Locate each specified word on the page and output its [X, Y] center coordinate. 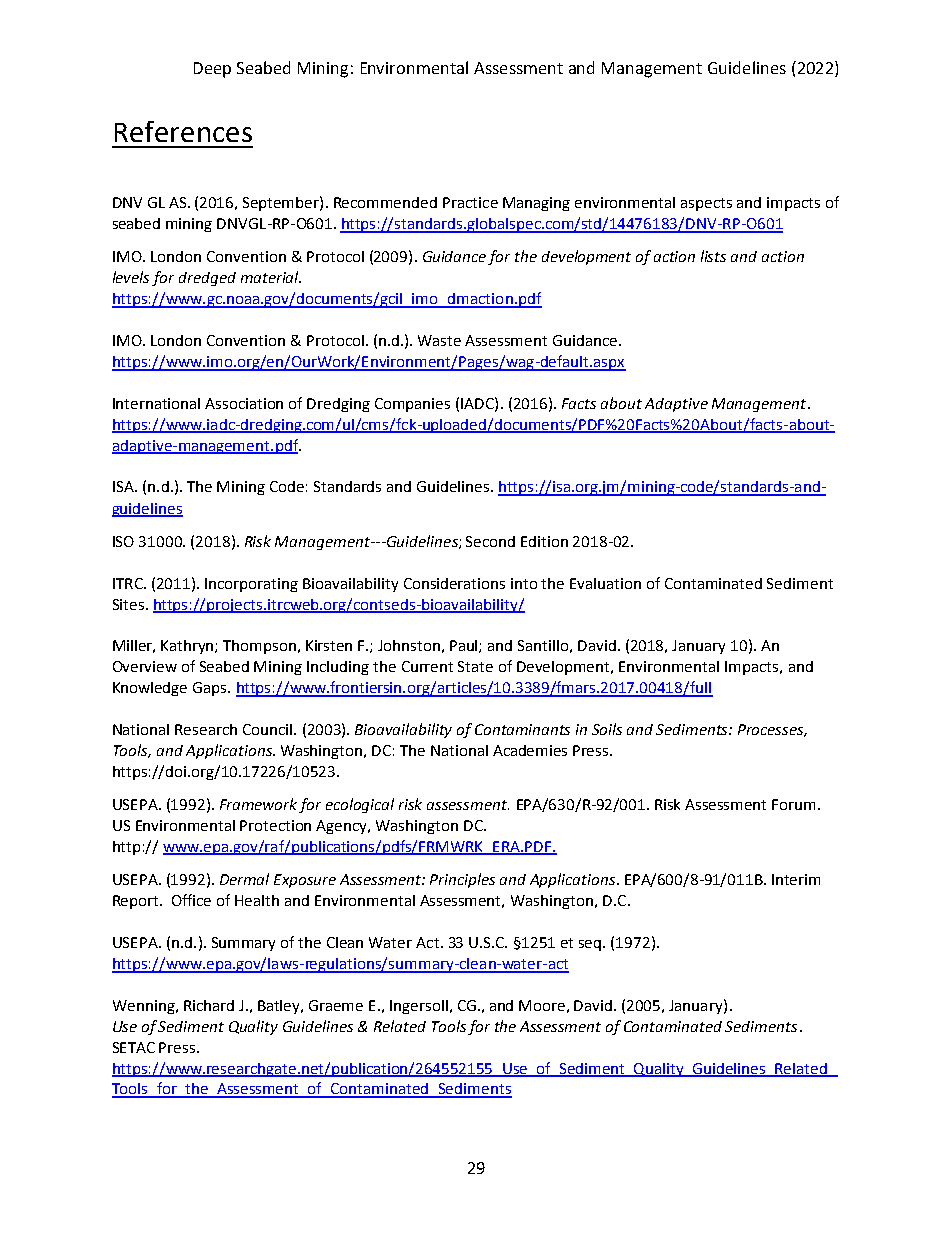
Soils [607, 729]
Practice [470, 202]
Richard [209, 1005]
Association [244, 403]
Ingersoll [419, 1007]
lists [713, 256]
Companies [412, 405]
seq [591, 945]
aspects [706, 204]
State [475, 666]
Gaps [211, 689]
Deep [212, 70]
